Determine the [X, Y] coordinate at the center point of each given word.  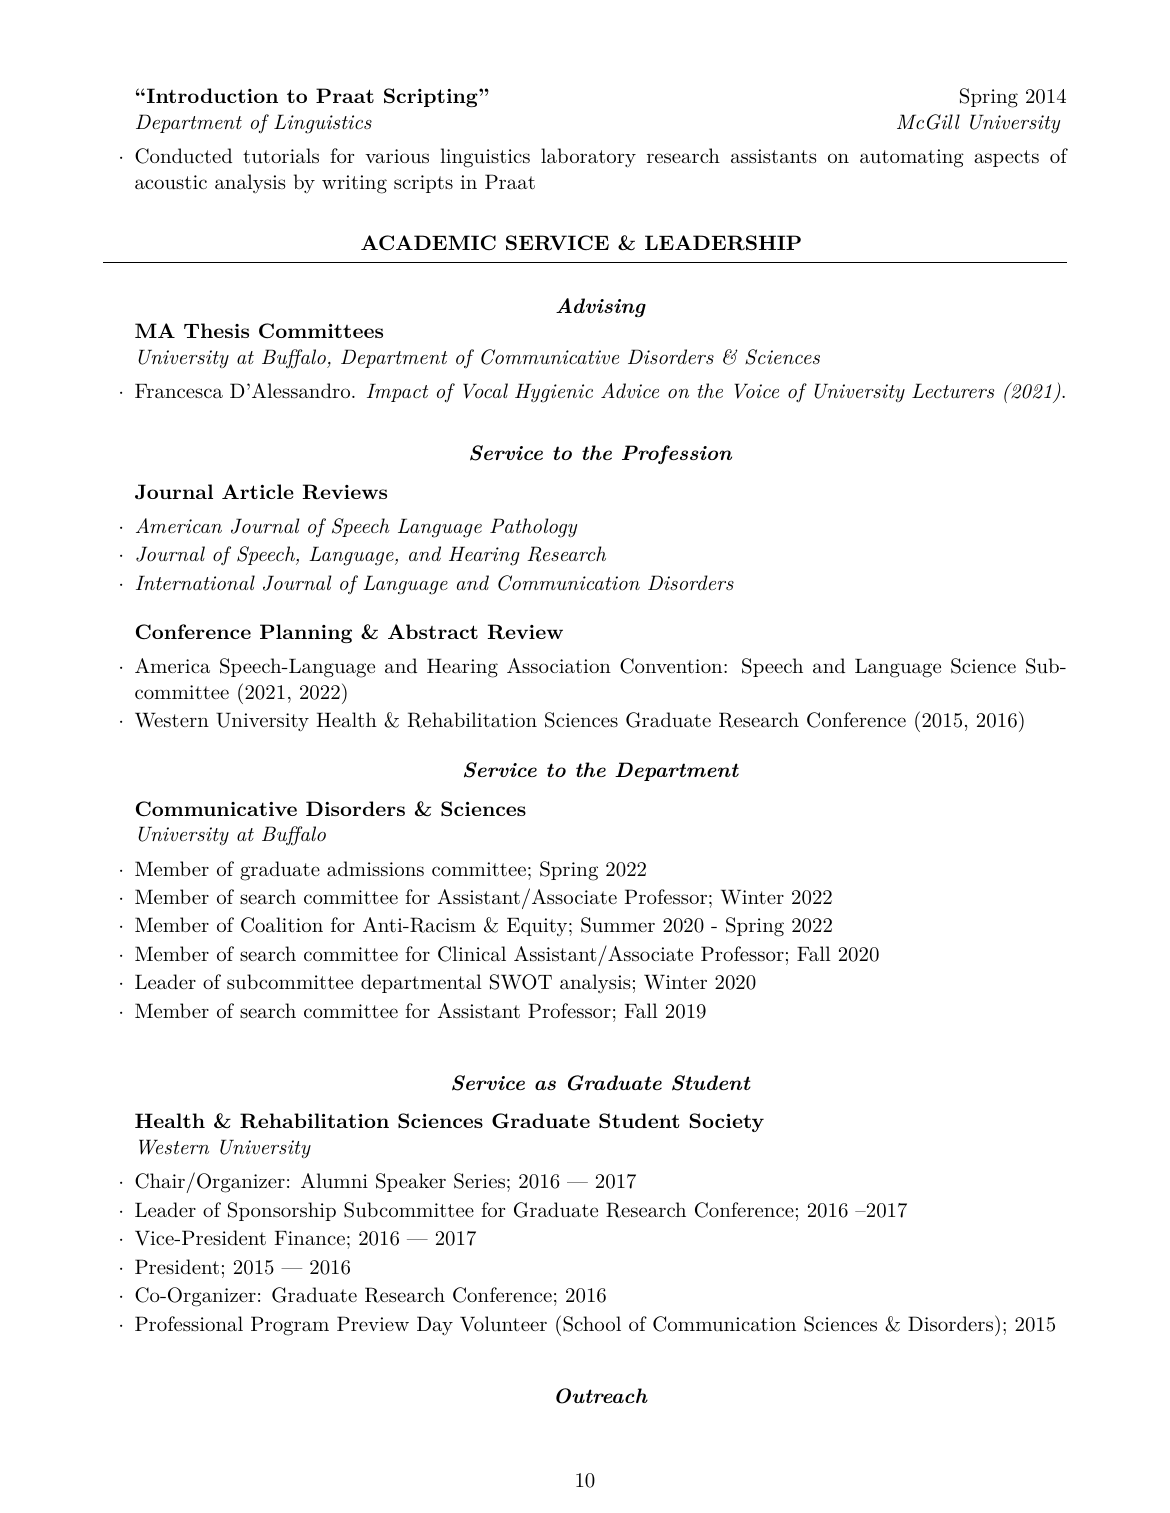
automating [912, 158]
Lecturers [953, 390]
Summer [618, 925]
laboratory [588, 158]
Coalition [282, 925]
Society [727, 1122]
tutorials [281, 156]
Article [258, 491]
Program [290, 1326]
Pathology [533, 528]
